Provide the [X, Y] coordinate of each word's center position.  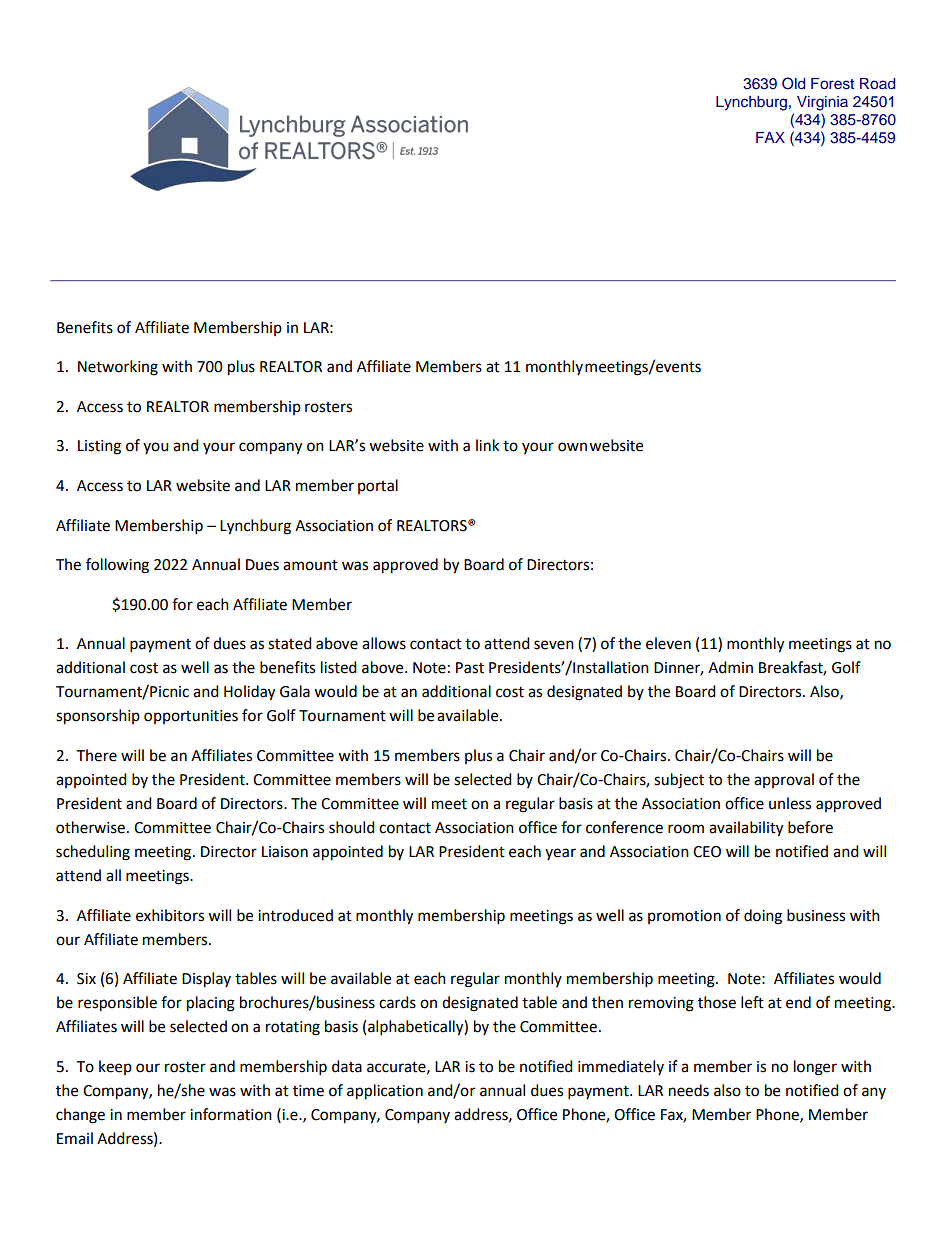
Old [793, 83]
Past [470, 668]
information [231, 1114]
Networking [118, 368]
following [117, 566]
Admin [730, 667]
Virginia [822, 103]
